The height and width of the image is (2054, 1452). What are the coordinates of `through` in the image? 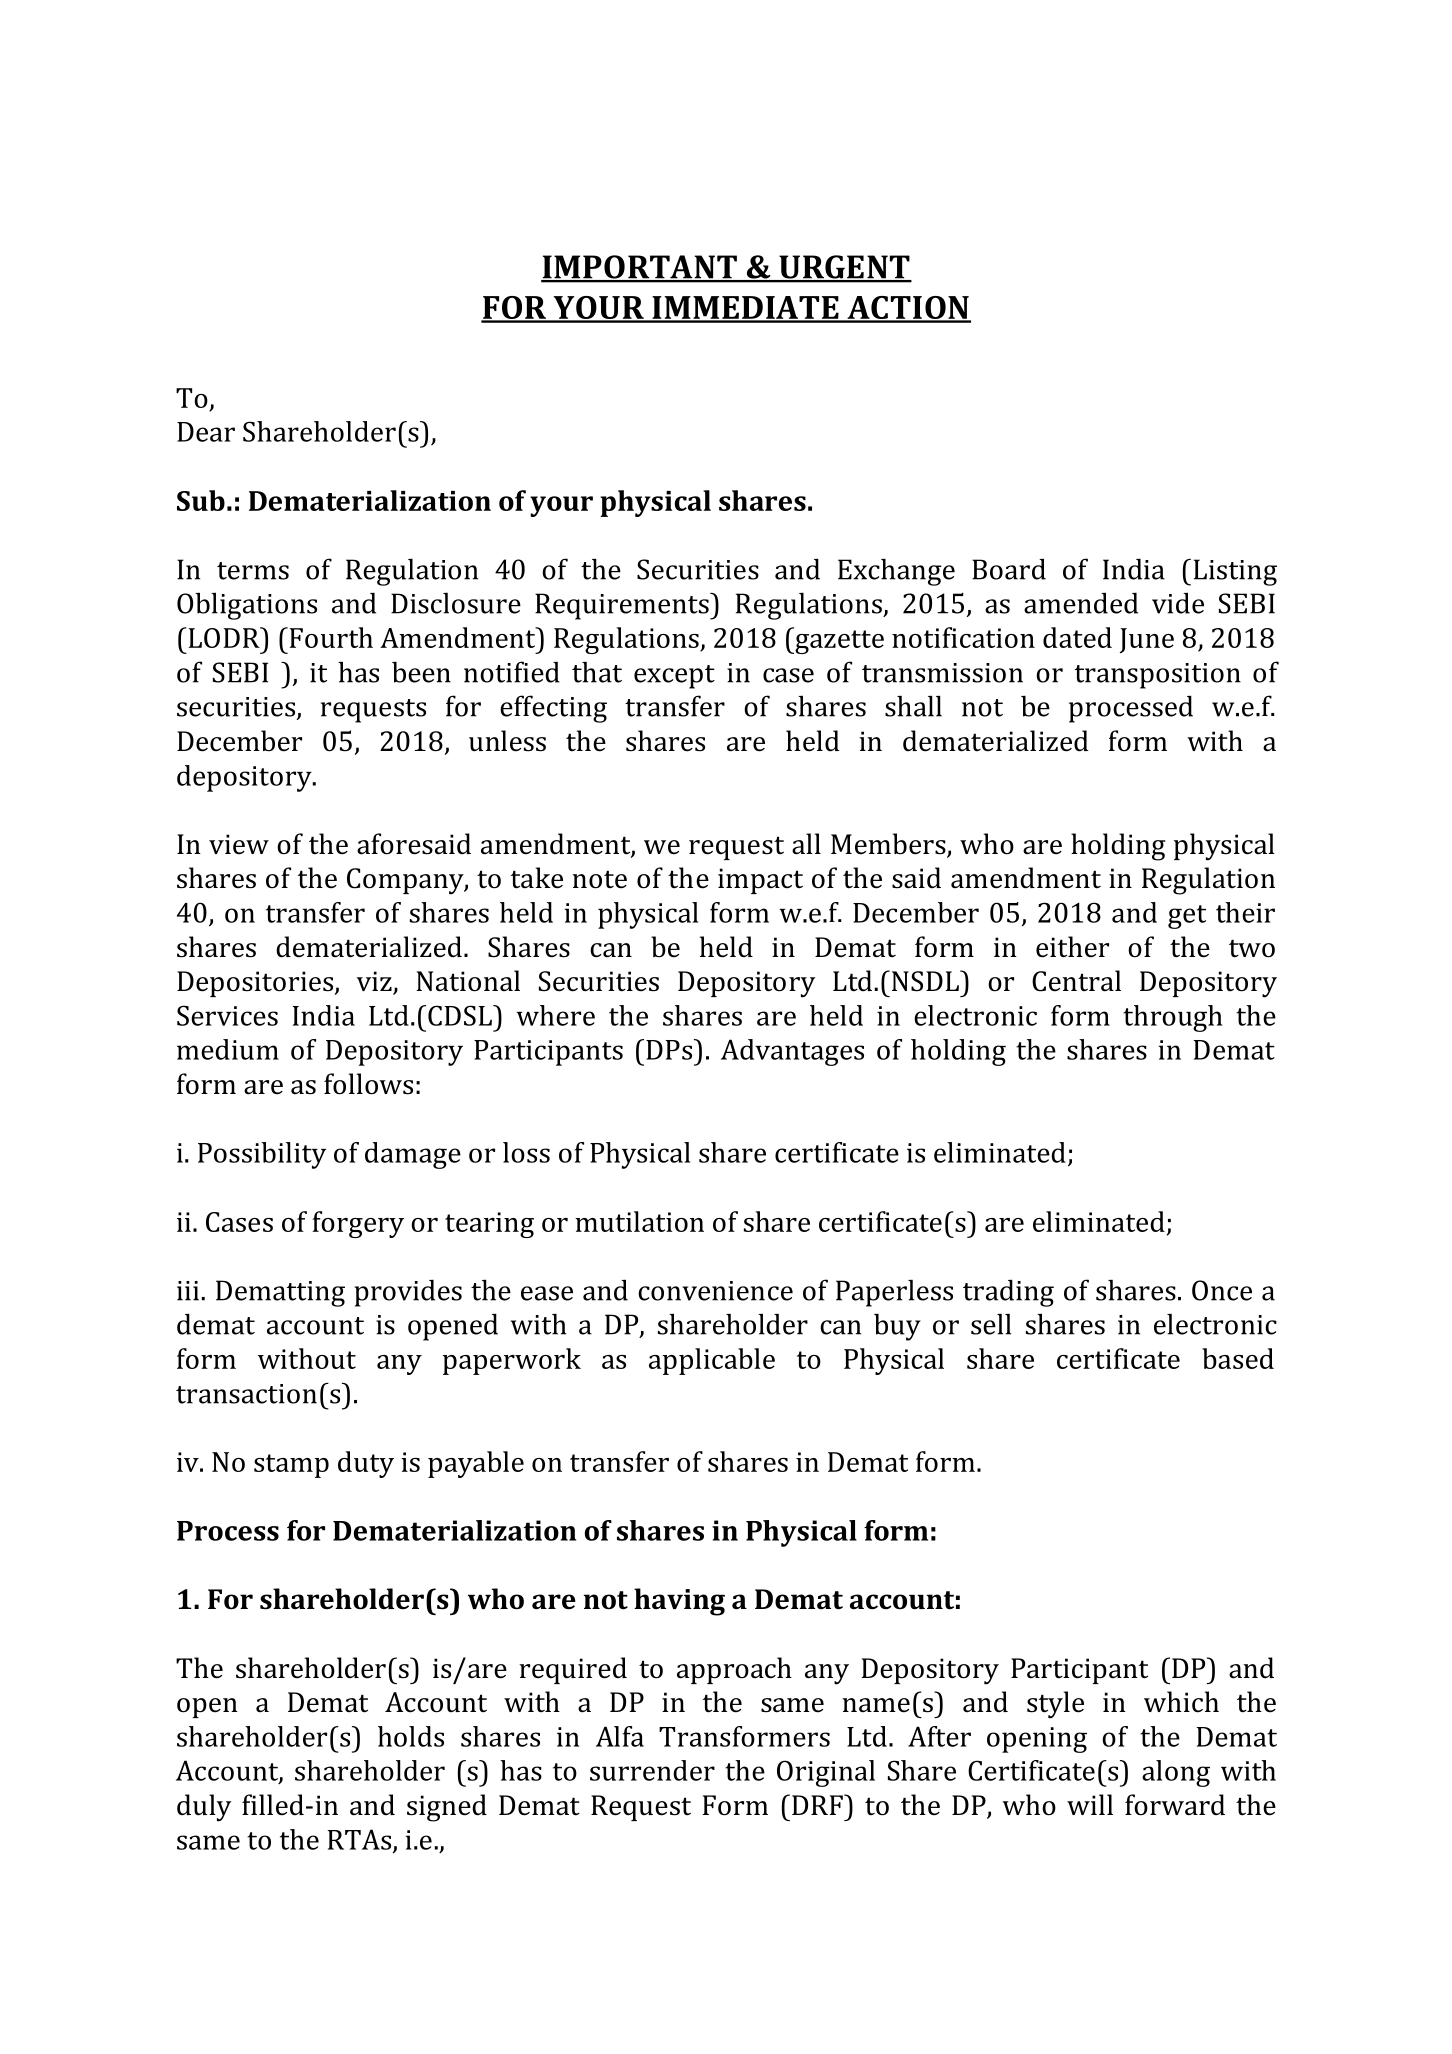 It's located at (1172, 1018).
